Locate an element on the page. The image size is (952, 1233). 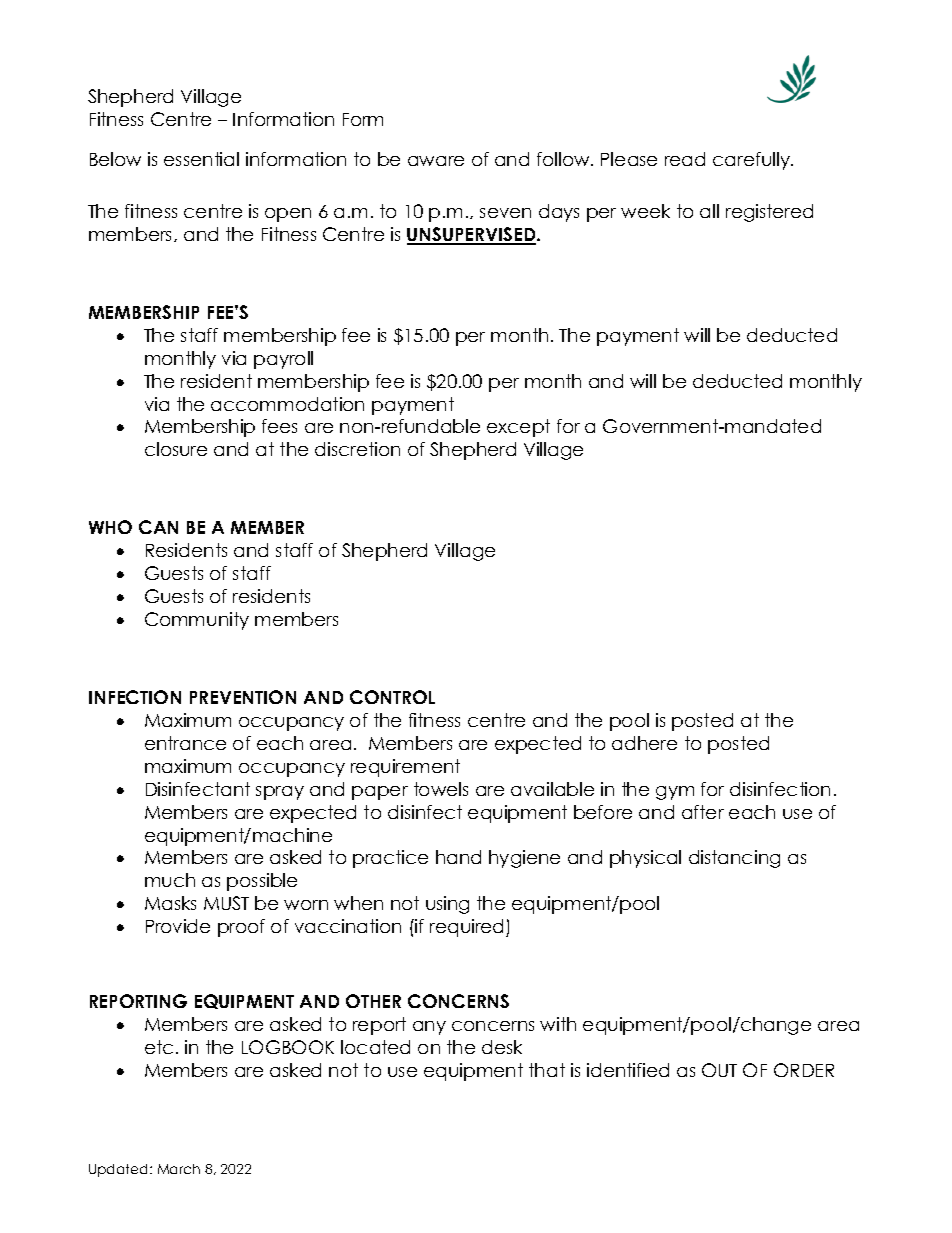
Community is located at coordinates (197, 621).
